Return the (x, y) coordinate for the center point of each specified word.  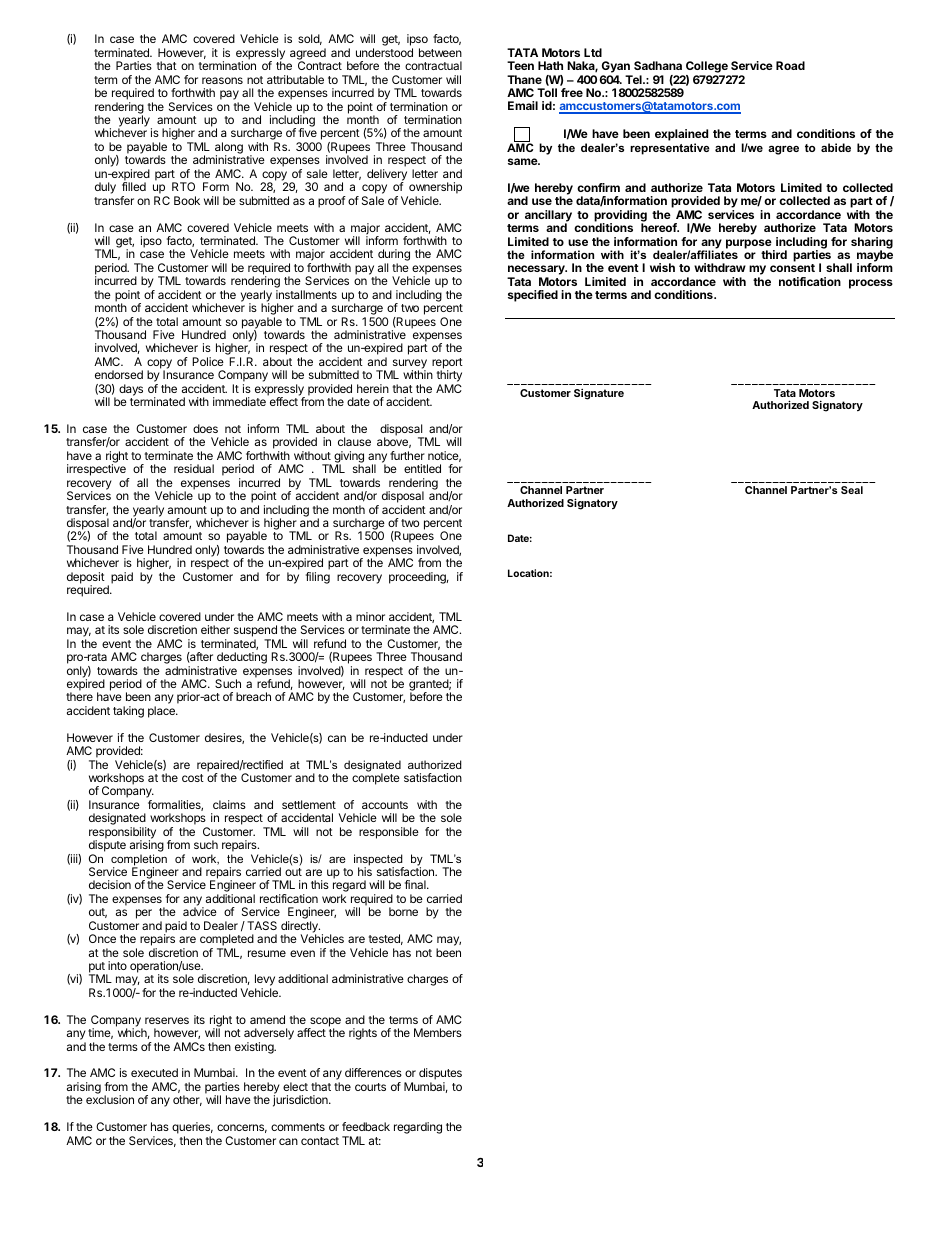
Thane (524, 79)
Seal (852, 490)
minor (370, 616)
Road (790, 65)
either (215, 629)
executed (154, 1072)
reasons (222, 80)
